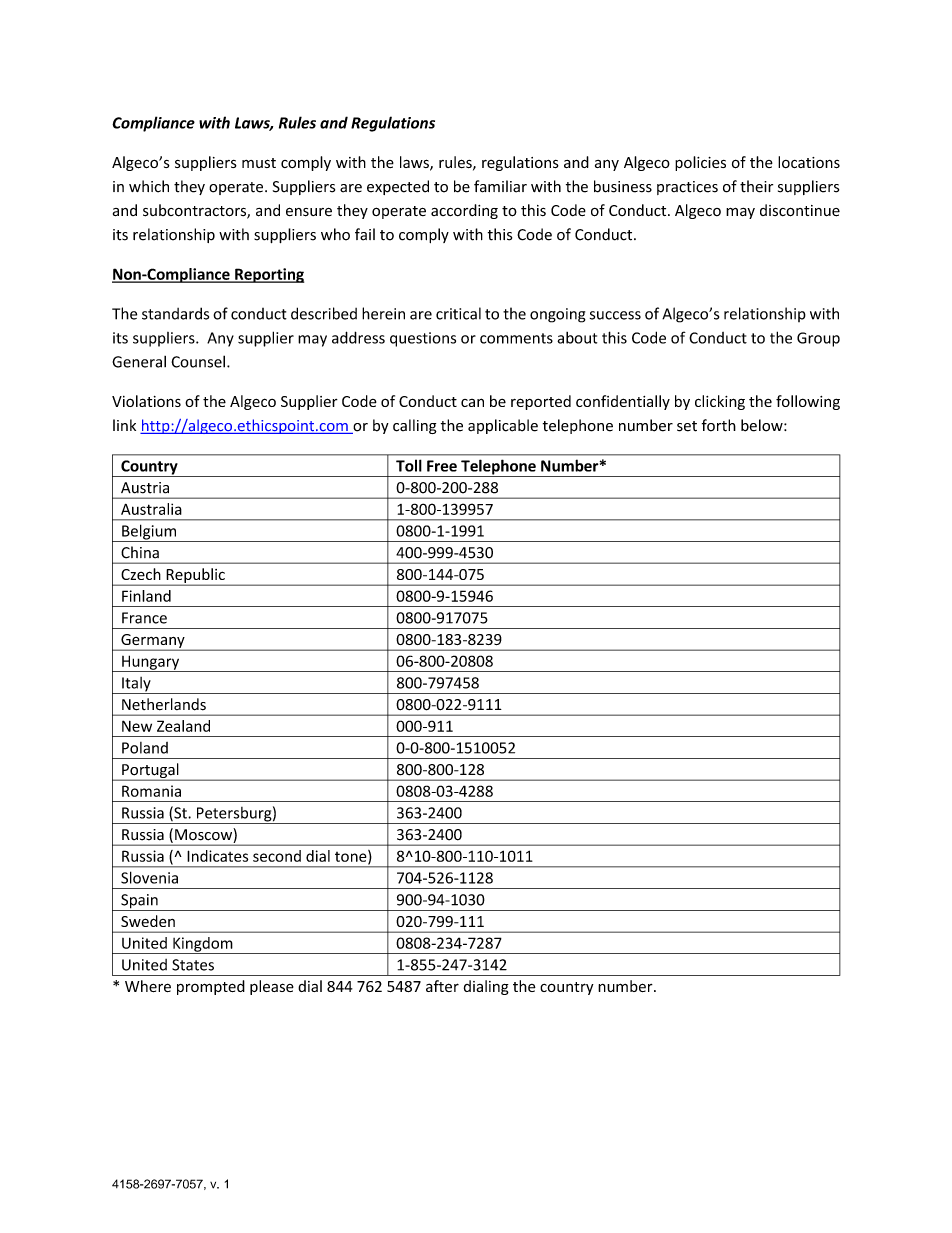  Describe the element at coordinates (277, 856) in the screenshot. I see `second` at that location.
